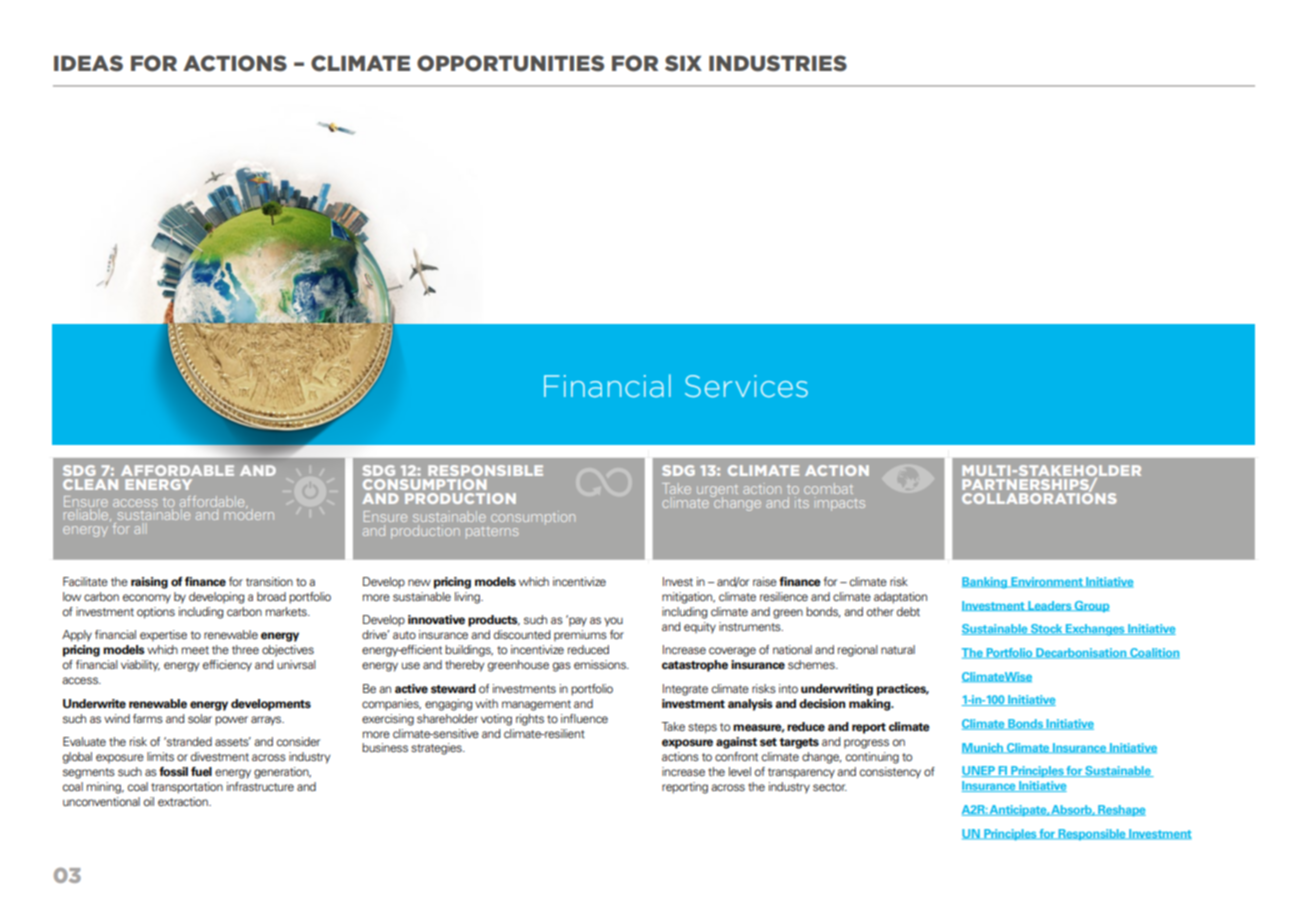 This screenshot has width=1308, height=924. I want to click on Services, so click(746, 386).
